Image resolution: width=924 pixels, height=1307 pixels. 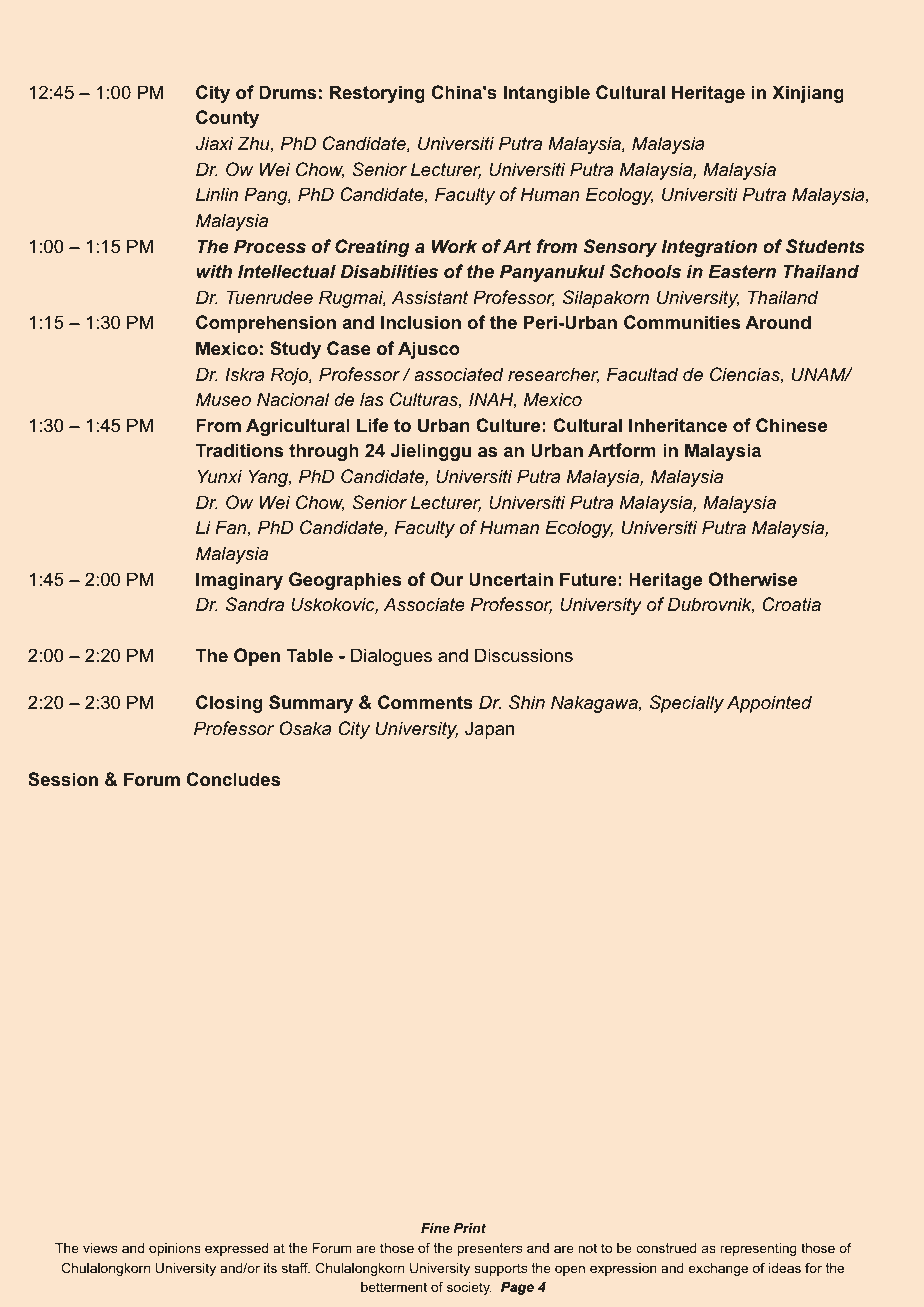 What do you see at coordinates (421, 322) in the screenshot?
I see `Inclusion` at bounding box center [421, 322].
